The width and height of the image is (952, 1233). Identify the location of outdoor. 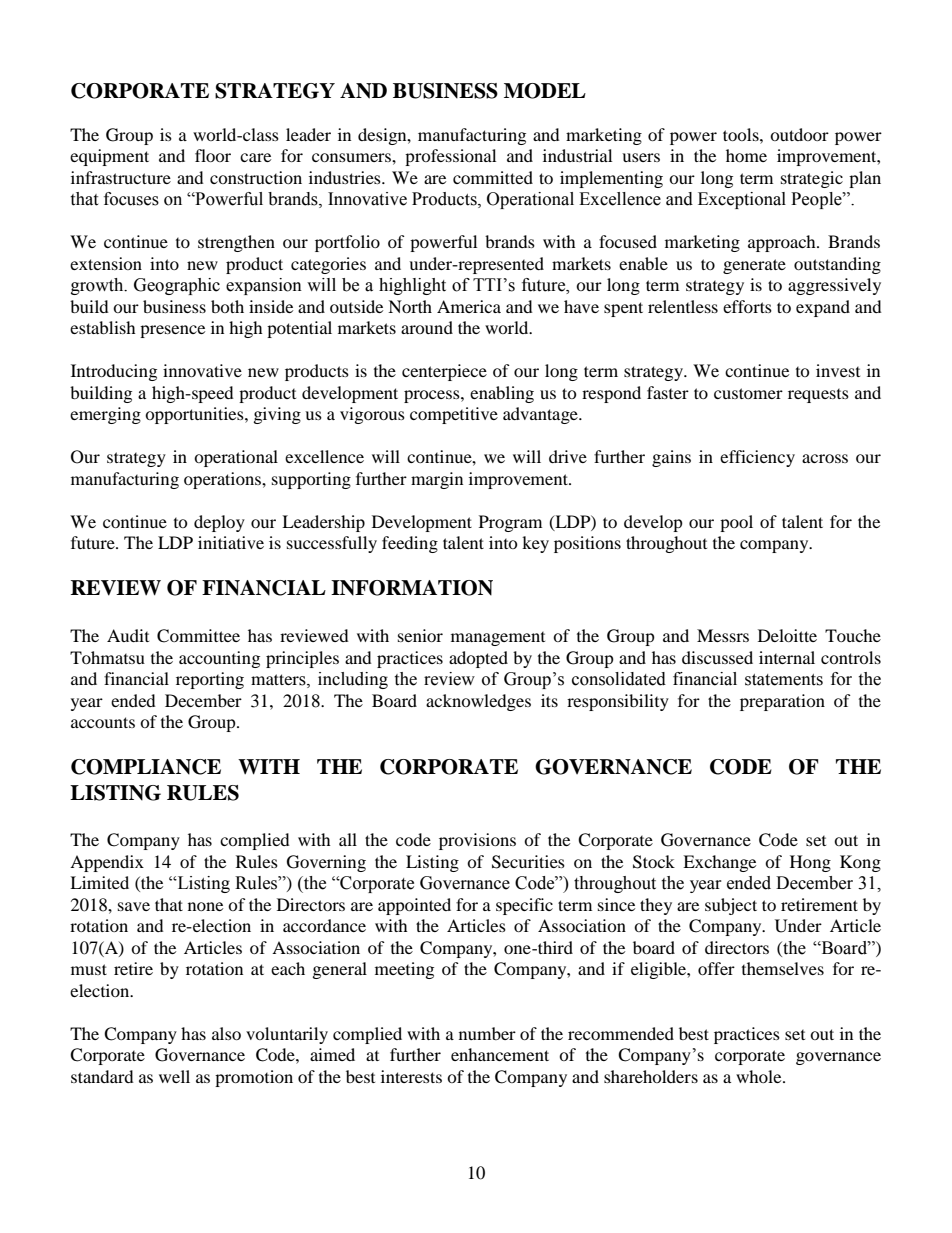
(799, 134).
